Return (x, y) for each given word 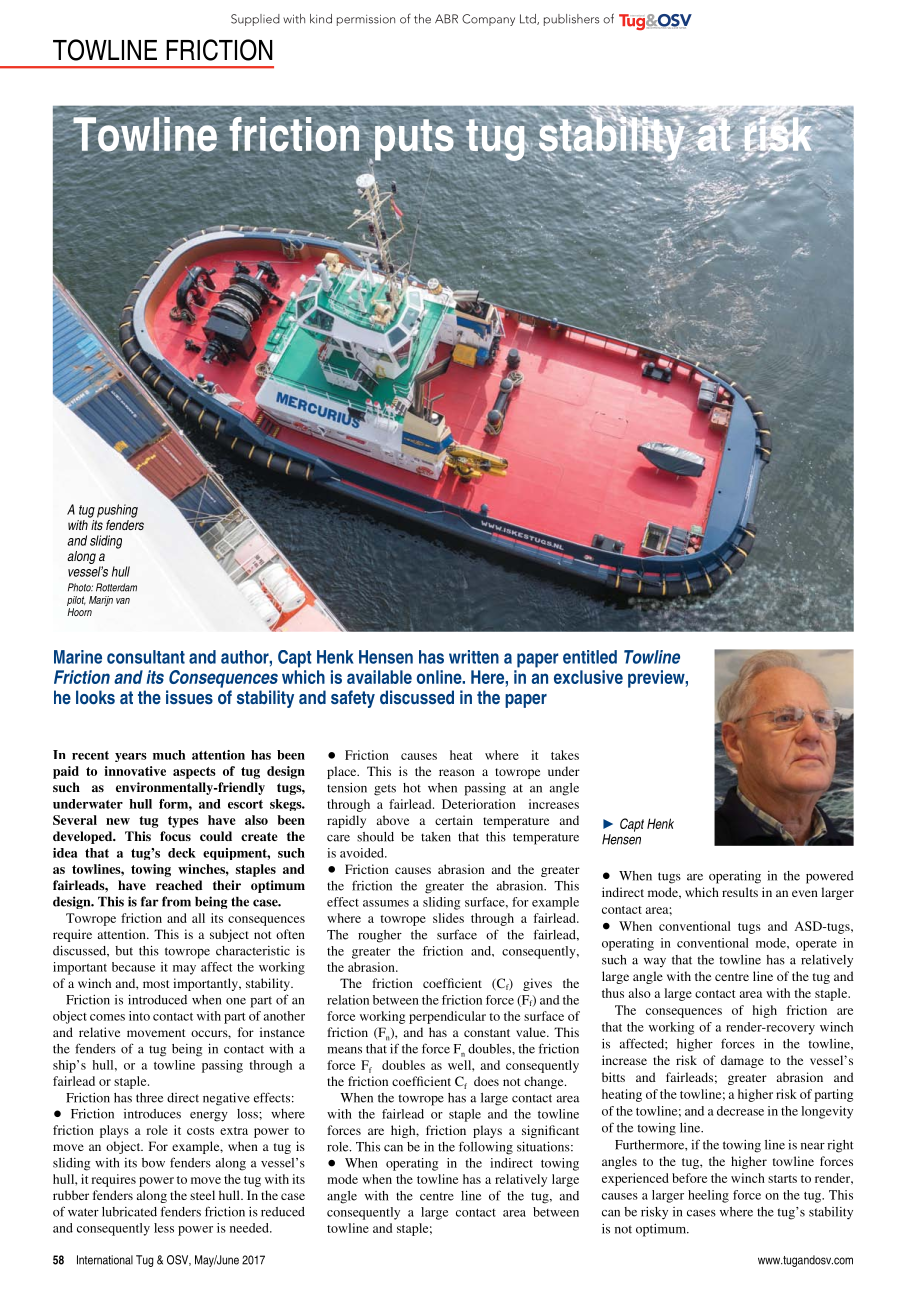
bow (153, 1163)
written (474, 657)
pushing (117, 511)
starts (782, 1179)
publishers (571, 20)
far (150, 901)
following (486, 1148)
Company (488, 20)
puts (414, 140)
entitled (590, 657)
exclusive (588, 677)
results (740, 892)
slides (448, 918)
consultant (146, 657)
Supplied (255, 20)
